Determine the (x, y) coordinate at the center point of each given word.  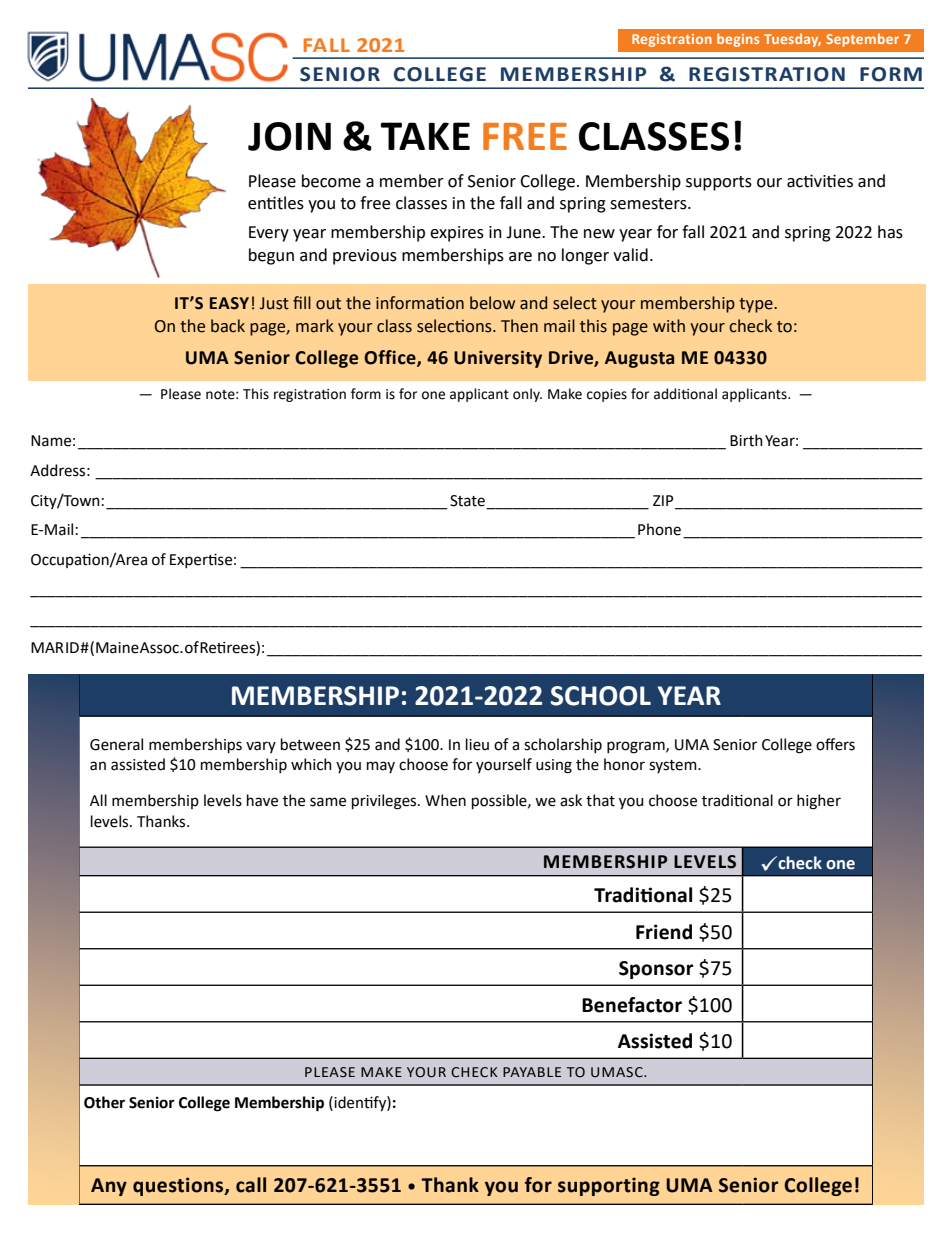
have (262, 800)
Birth (746, 440)
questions (179, 1186)
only (527, 395)
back (228, 326)
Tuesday (792, 40)
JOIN (289, 136)
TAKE (425, 136)
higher (819, 802)
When (445, 800)
